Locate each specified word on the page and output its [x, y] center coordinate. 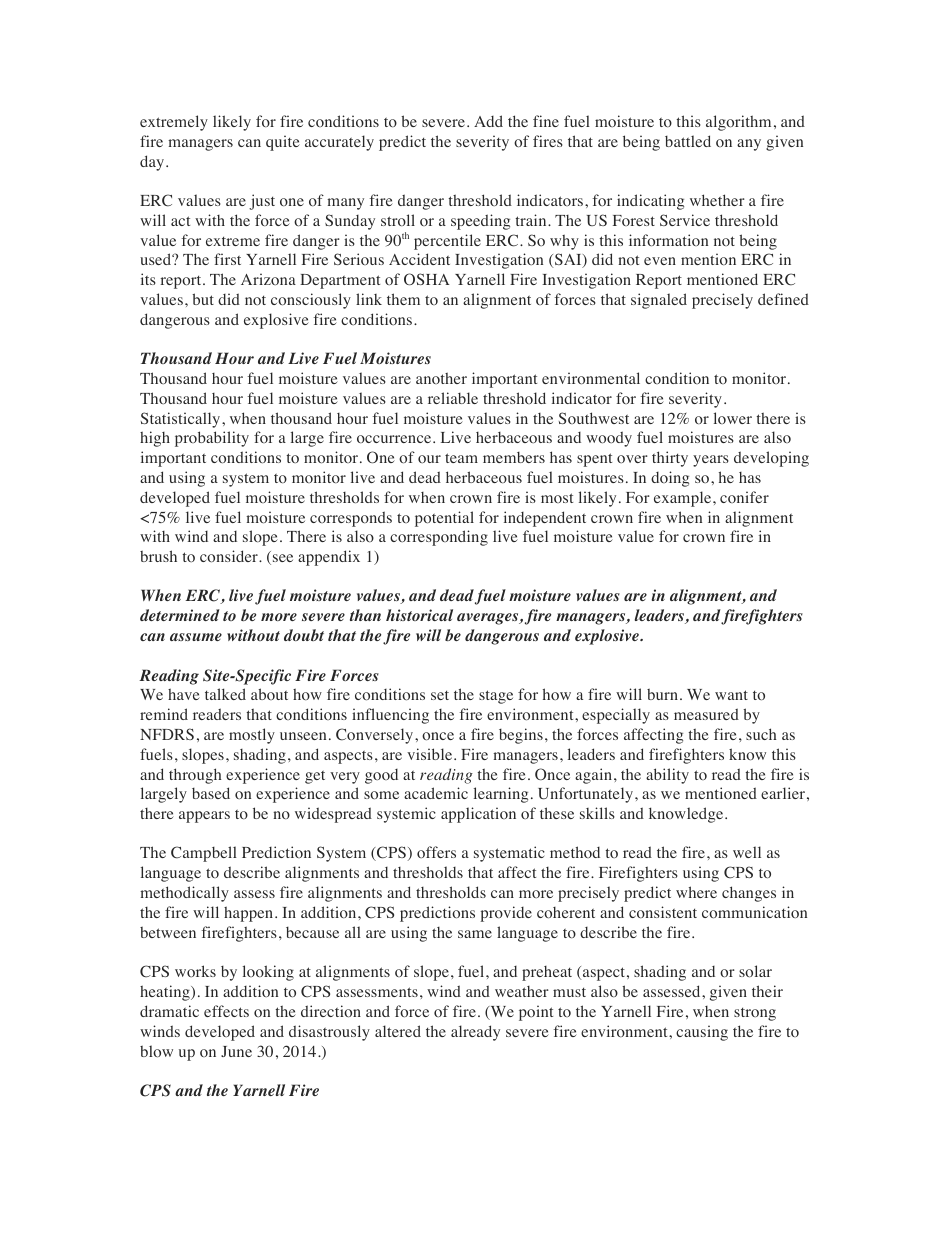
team [461, 458]
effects [226, 1011]
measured [706, 714]
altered [398, 1031]
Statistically [182, 420]
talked [225, 694]
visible [431, 754]
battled [688, 141]
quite [283, 143]
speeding [480, 222]
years [711, 461]
